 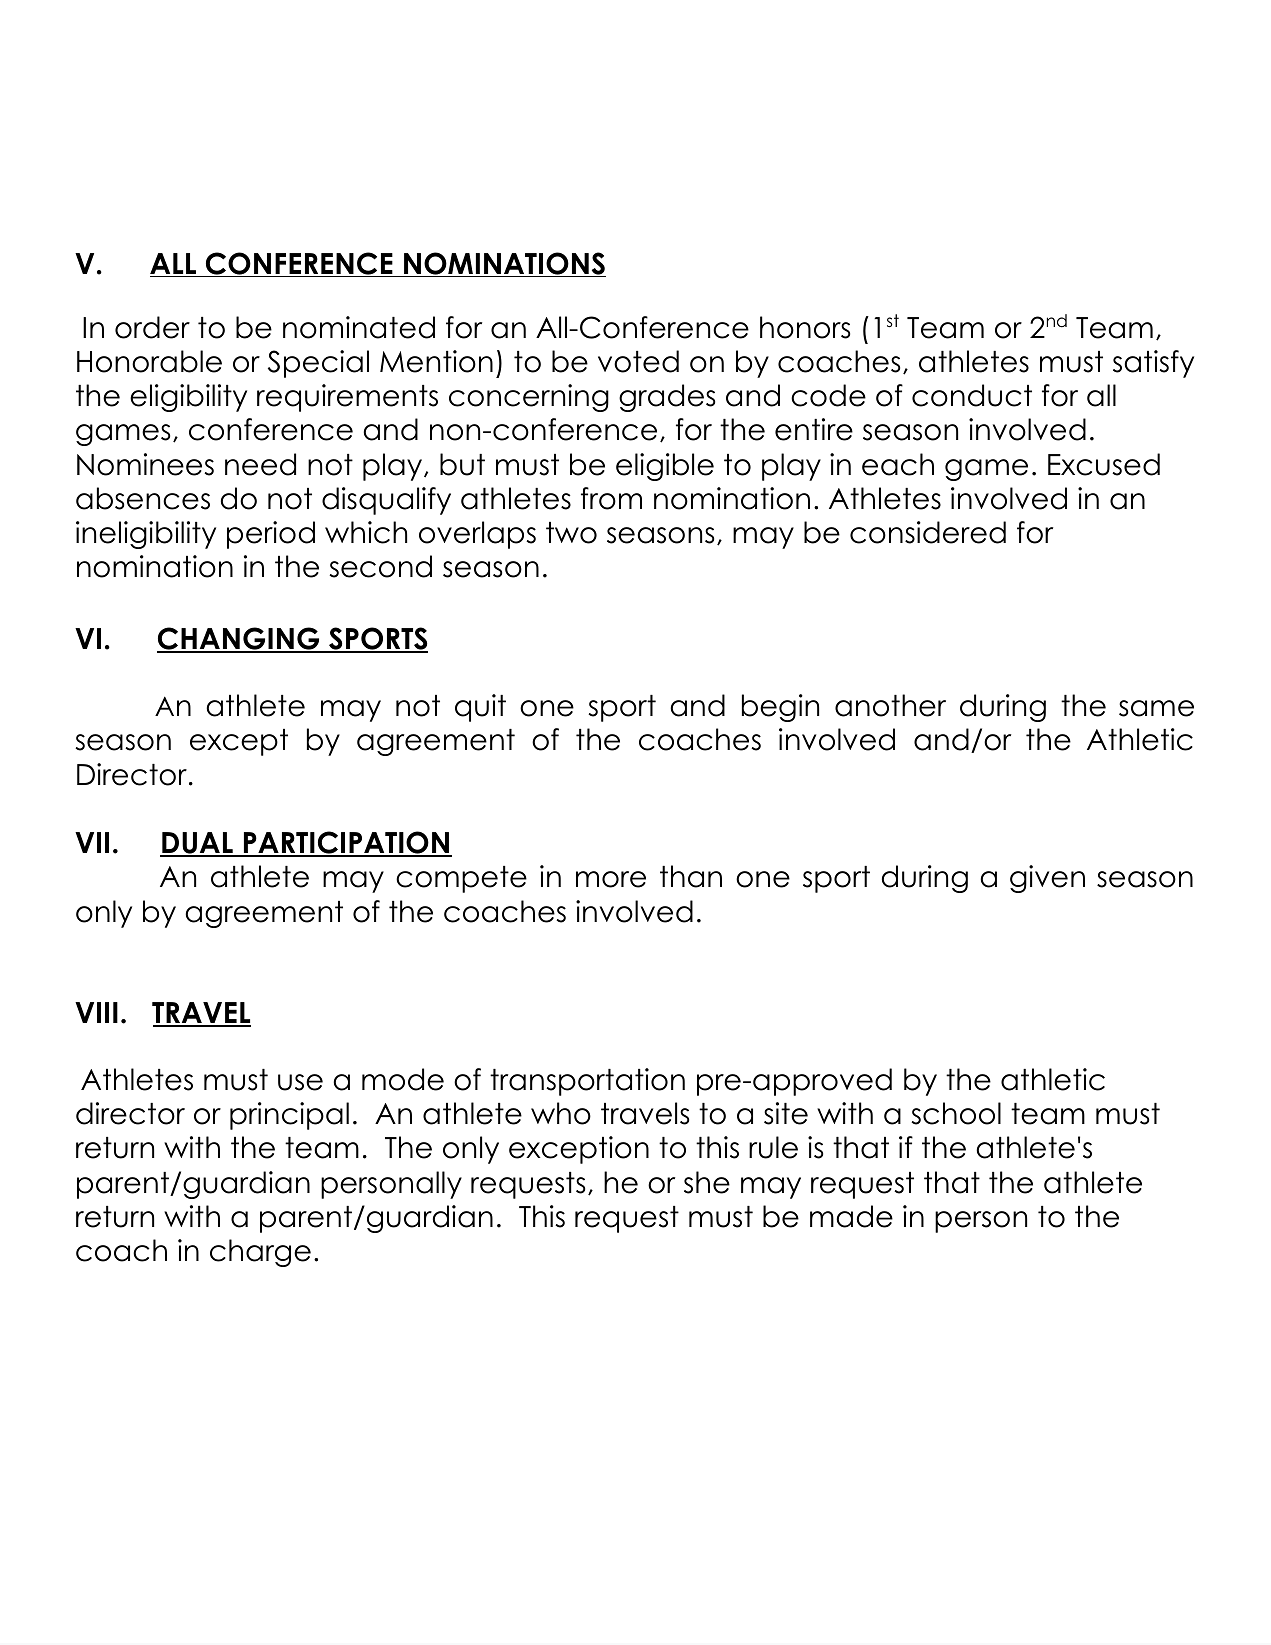 What do you see at coordinates (260, 1253) in the document?
I see `charge` at bounding box center [260, 1253].
